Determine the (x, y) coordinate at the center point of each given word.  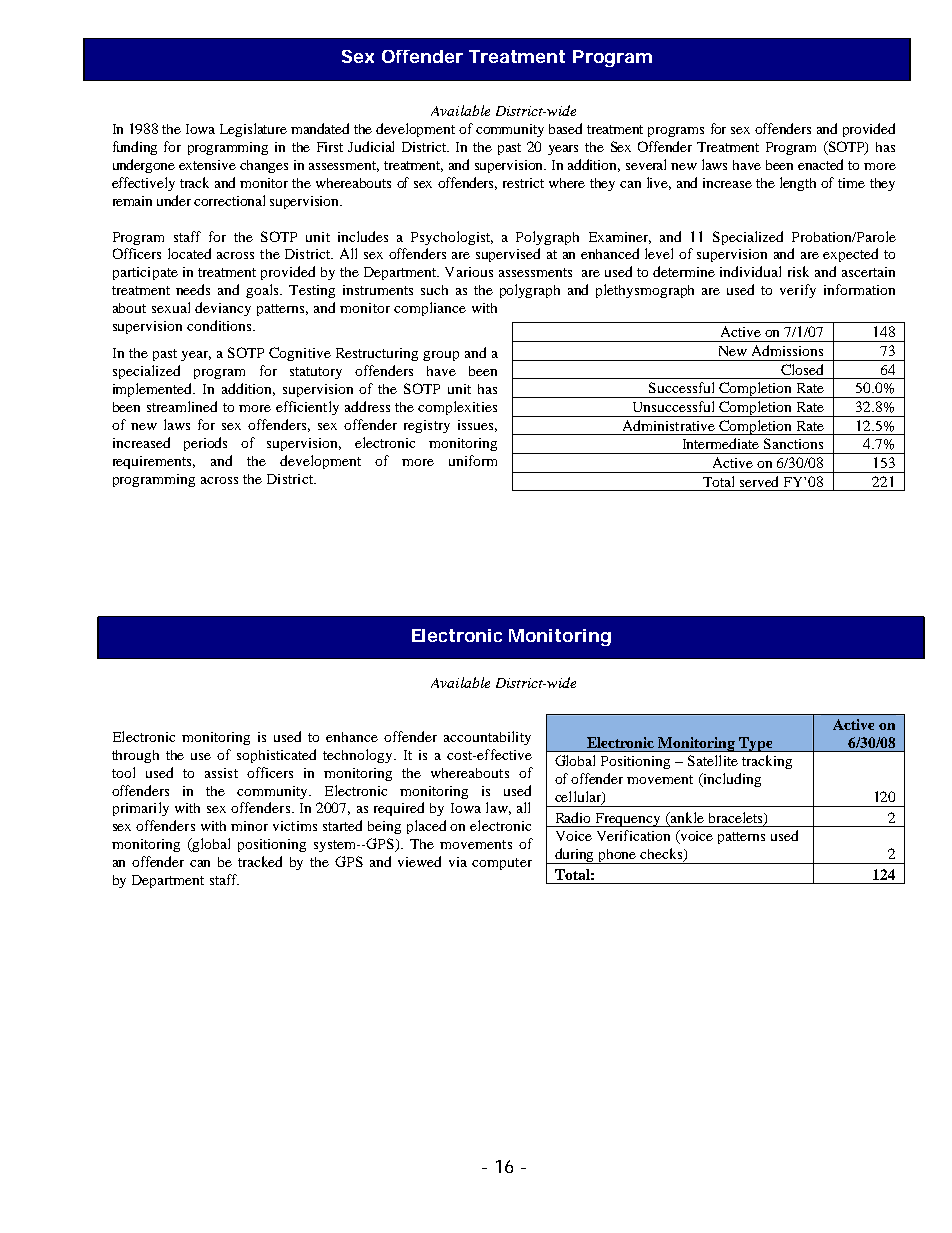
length (798, 184)
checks (662, 855)
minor (249, 826)
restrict (523, 183)
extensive (207, 165)
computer (502, 864)
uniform (473, 460)
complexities (457, 408)
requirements (154, 462)
